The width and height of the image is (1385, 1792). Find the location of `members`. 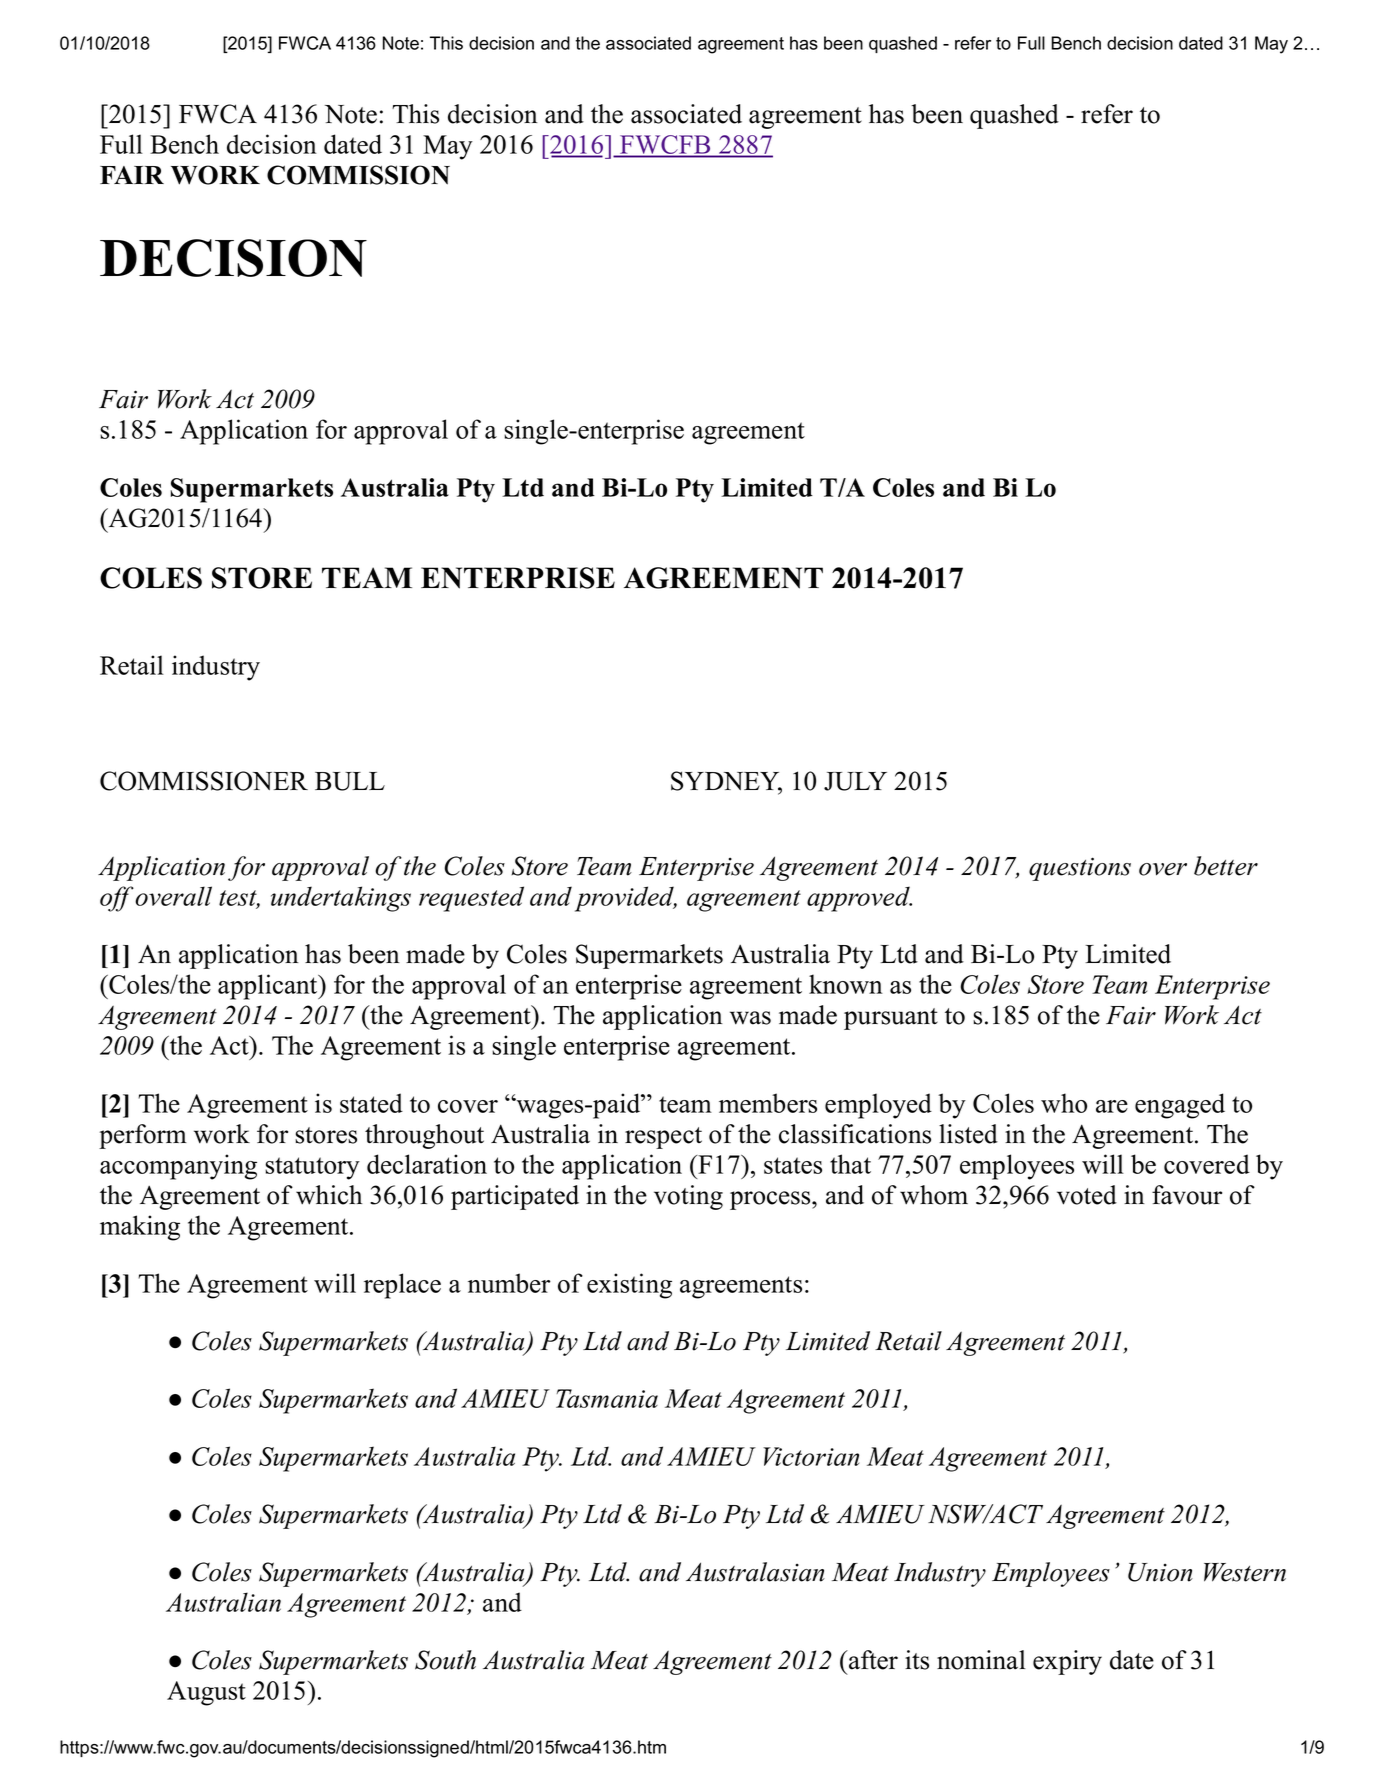

members is located at coordinates (768, 1103).
